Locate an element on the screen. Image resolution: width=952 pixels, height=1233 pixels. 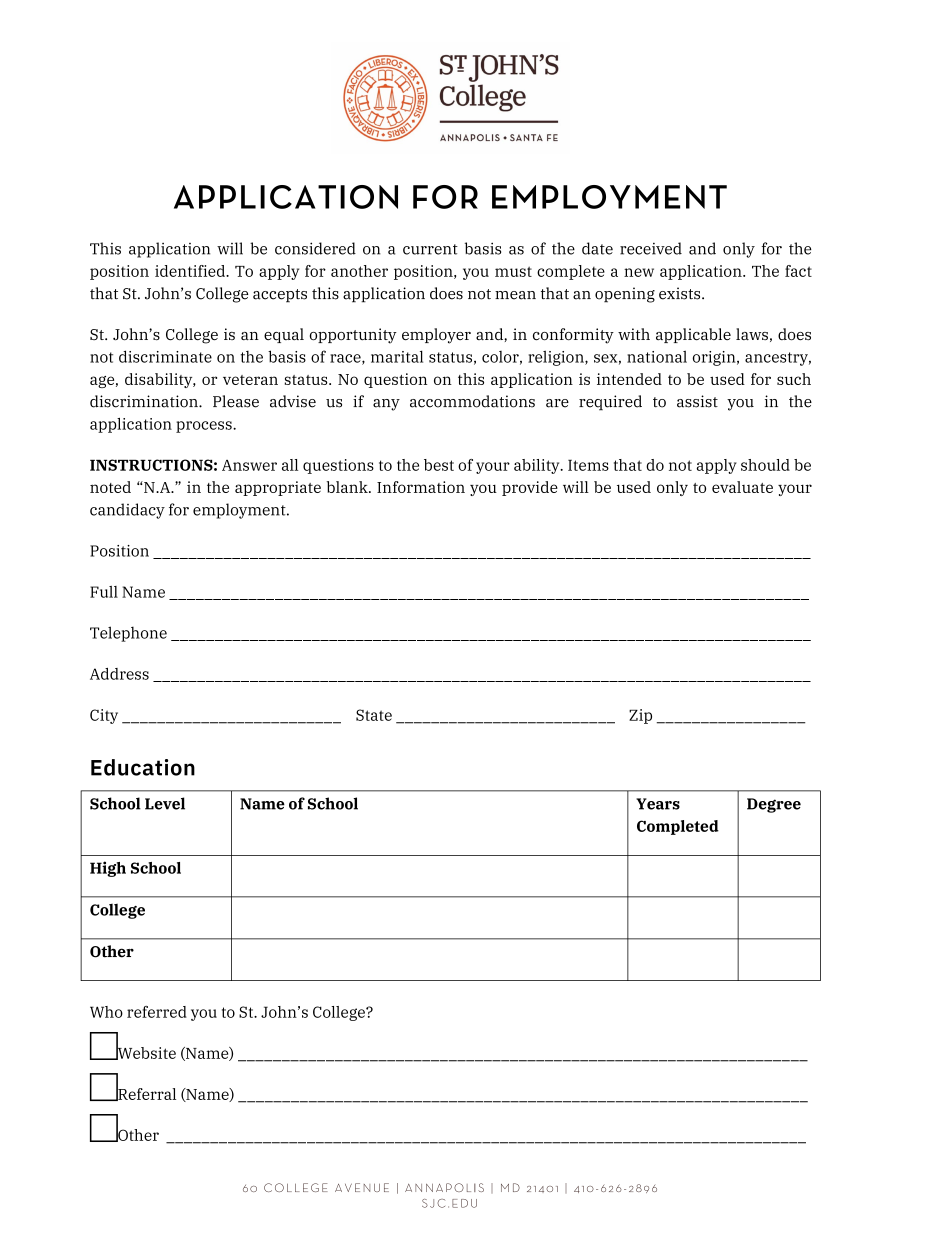
Website is located at coordinates (145, 1052).
